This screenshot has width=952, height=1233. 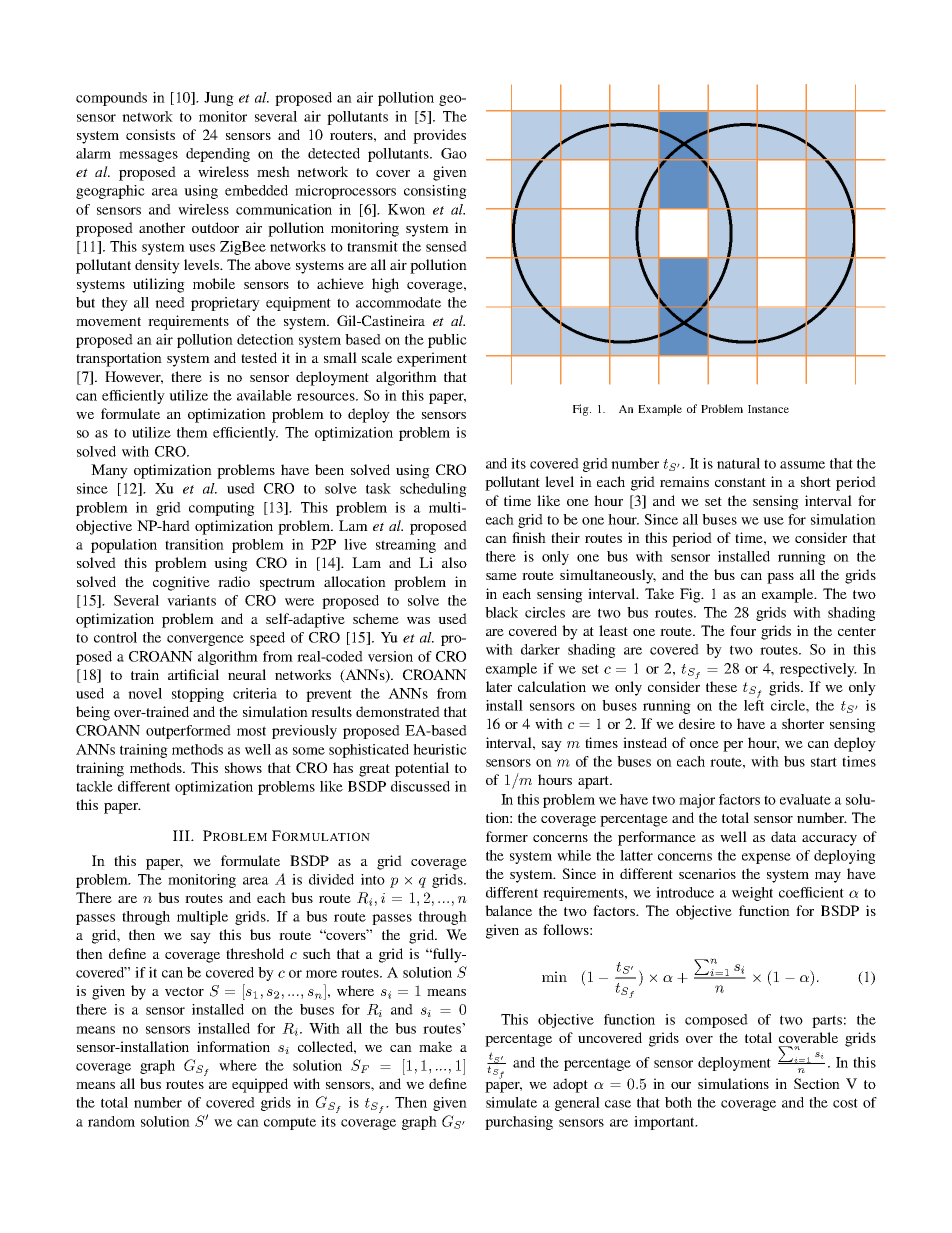 I want to click on provides, so click(x=439, y=136).
